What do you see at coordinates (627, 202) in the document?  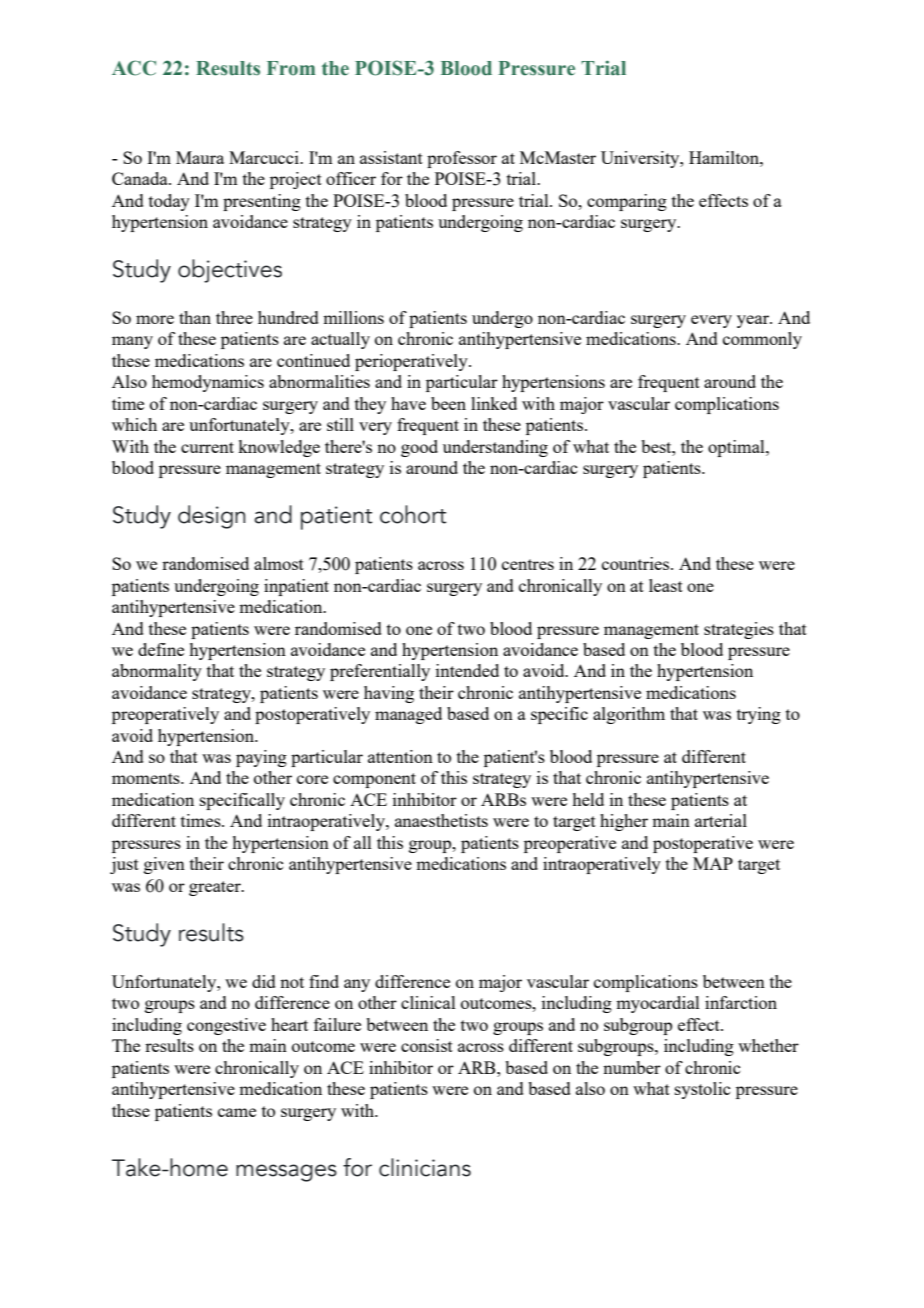 I see `comparing` at bounding box center [627, 202].
